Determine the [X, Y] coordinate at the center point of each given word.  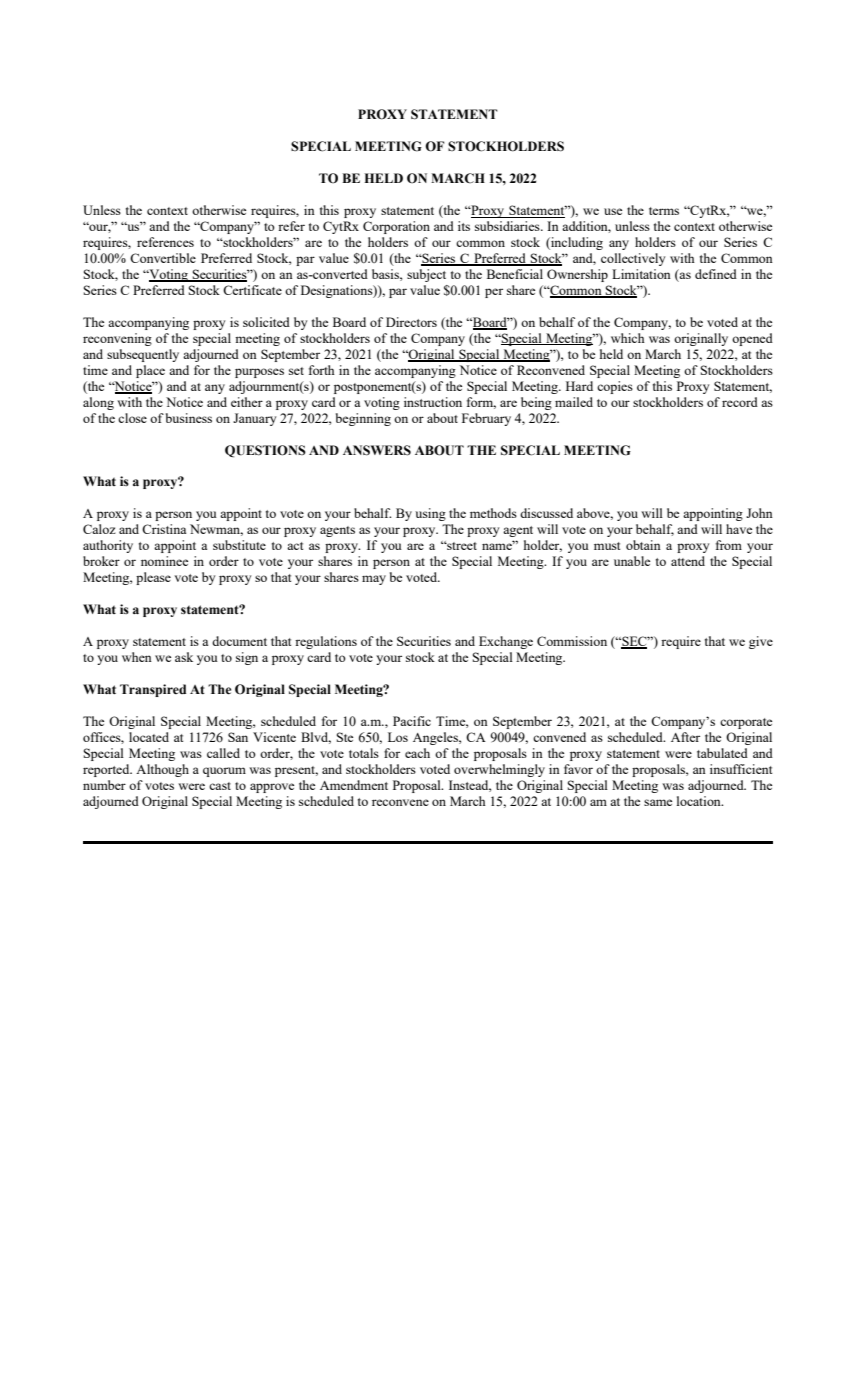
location [700, 801]
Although [162, 770]
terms [664, 211]
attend [688, 561]
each [417, 753]
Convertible [163, 258]
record [740, 402]
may [374, 580]
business [189, 418]
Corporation [396, 227]
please [153, 578]
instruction [433, 402]
